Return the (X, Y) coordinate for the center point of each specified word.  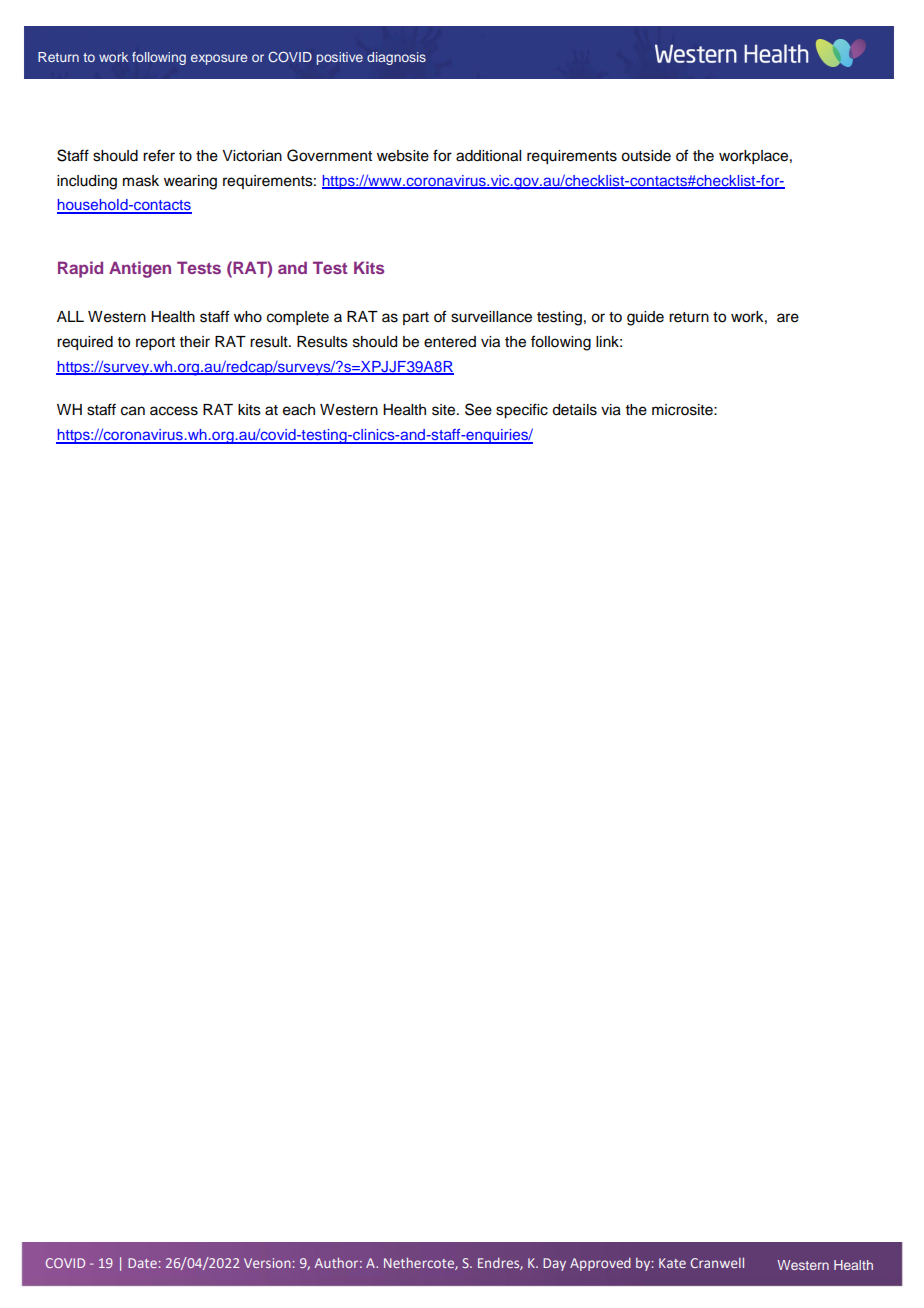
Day (554, 1264)
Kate (672, 1263)
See (478, 409)
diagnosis (396, 58)
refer (159, 155)
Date (142, 1263)
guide (645, 318)
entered (450, 342)
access (174, 411)
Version (267, 1263)
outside (646, 156)
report (155, 344)
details (574, 410)
